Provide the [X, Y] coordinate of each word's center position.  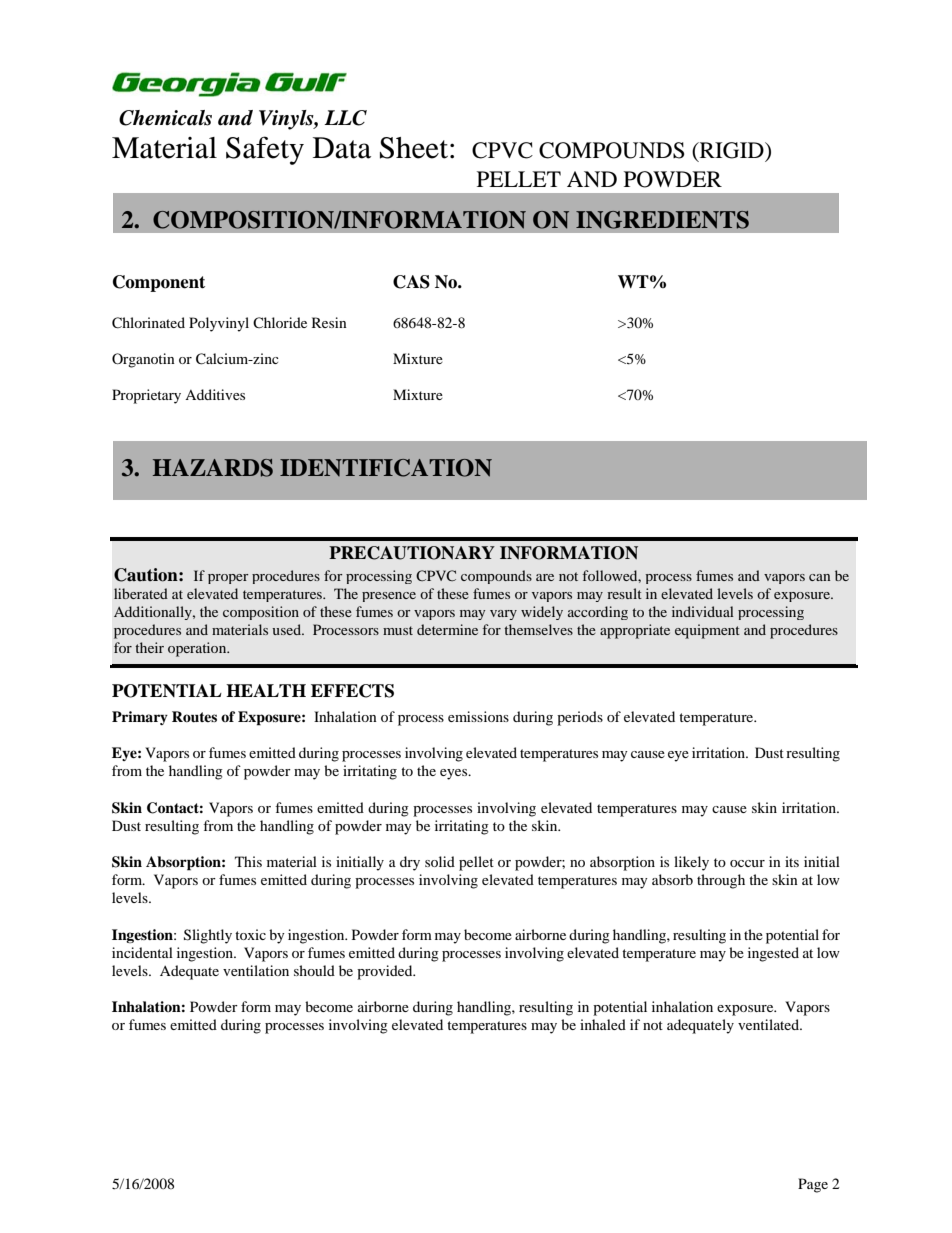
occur [747, 863]
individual [703, 611]
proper [228, 579]
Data [342, 148]
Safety [265, 150]
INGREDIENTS [662, 220]
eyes [455, 774]
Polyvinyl [219, 324]
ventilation [256, 970]
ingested [773, 954]
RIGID [731, 151]
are [545, 577]
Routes [194, 716]
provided [386, 972]
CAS [411, 282]
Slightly [208, 936]
